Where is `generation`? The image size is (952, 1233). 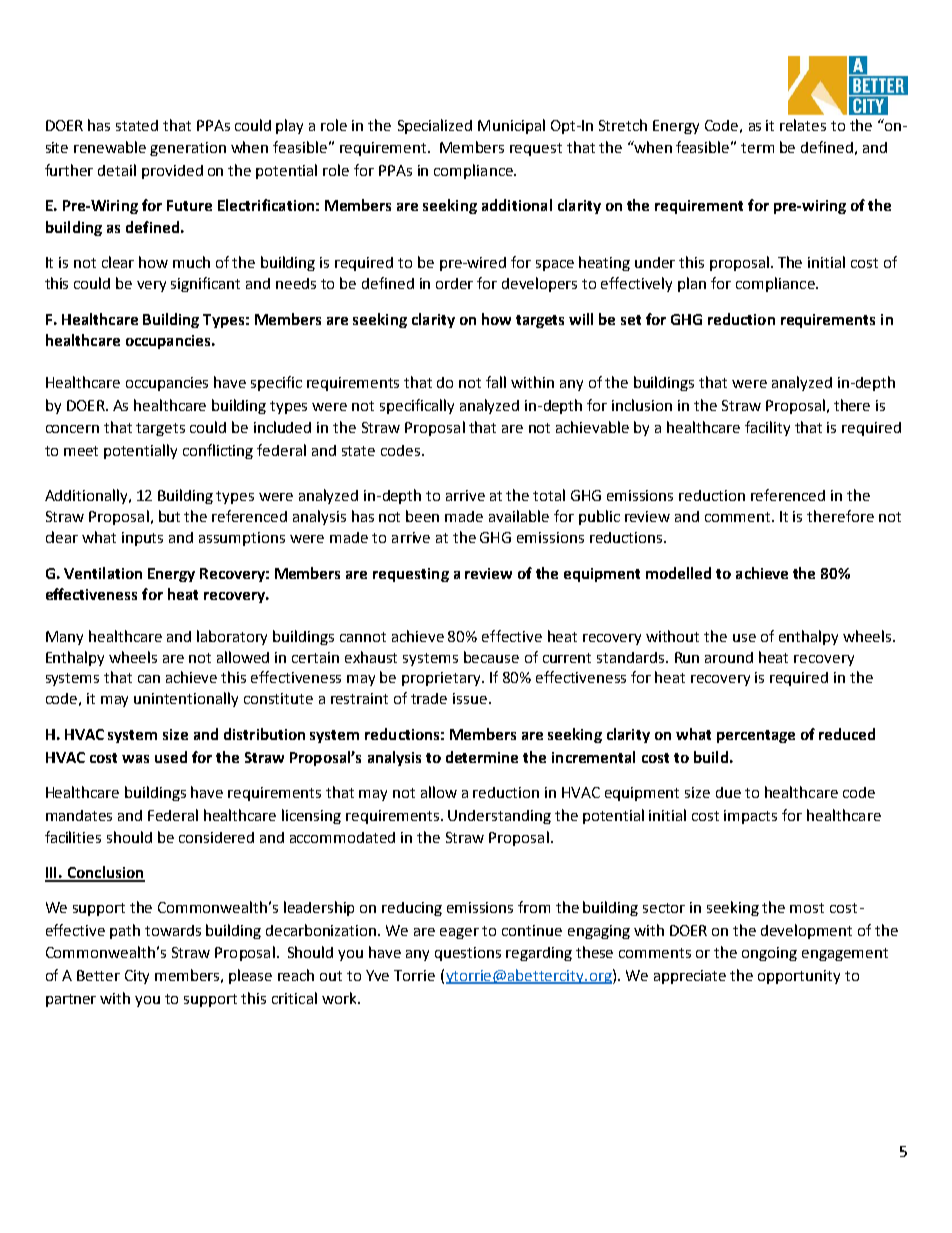
generation is located at coordinates (188, 149).
